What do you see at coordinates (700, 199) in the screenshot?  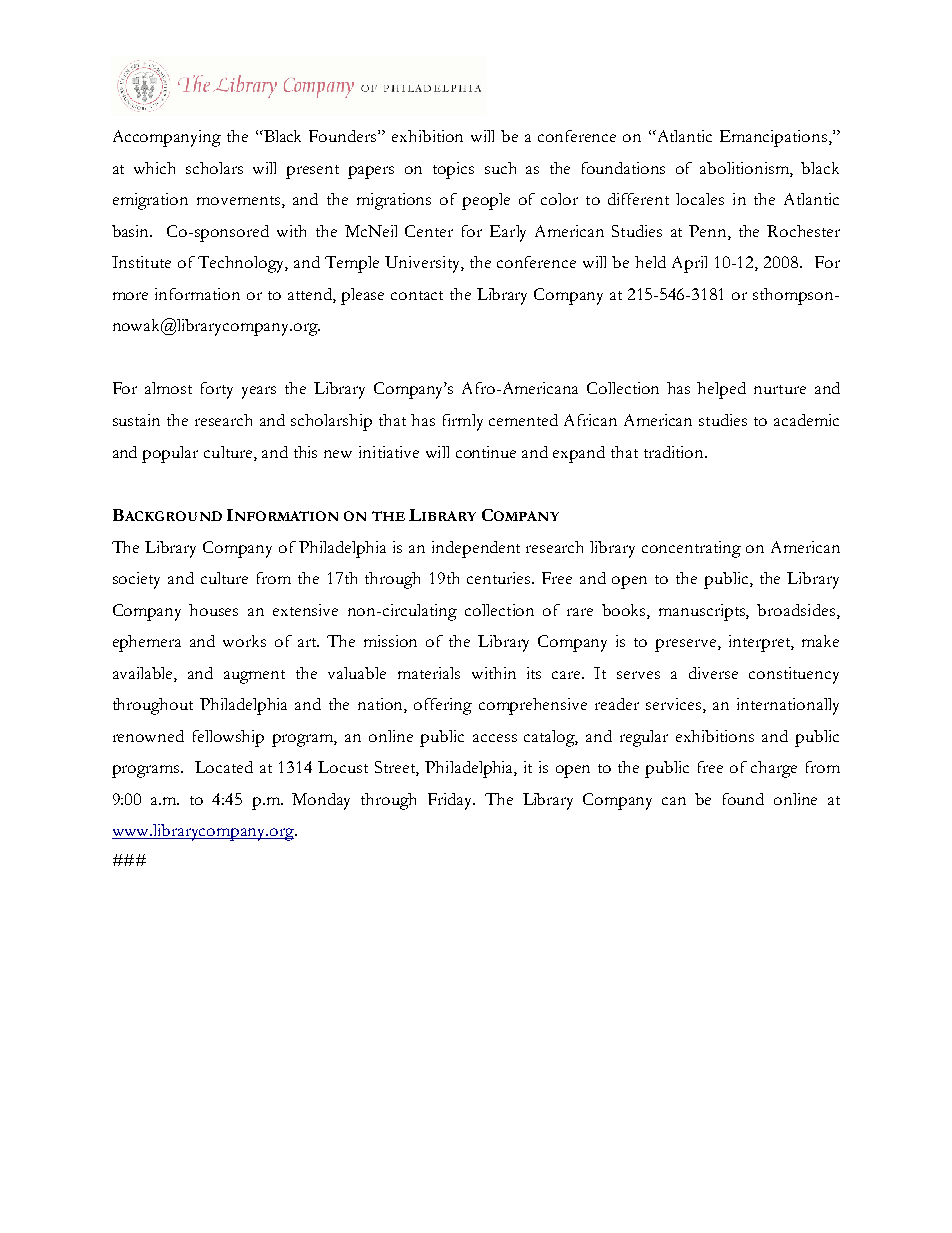 I see `locales` at bounding box center [700, 199].
